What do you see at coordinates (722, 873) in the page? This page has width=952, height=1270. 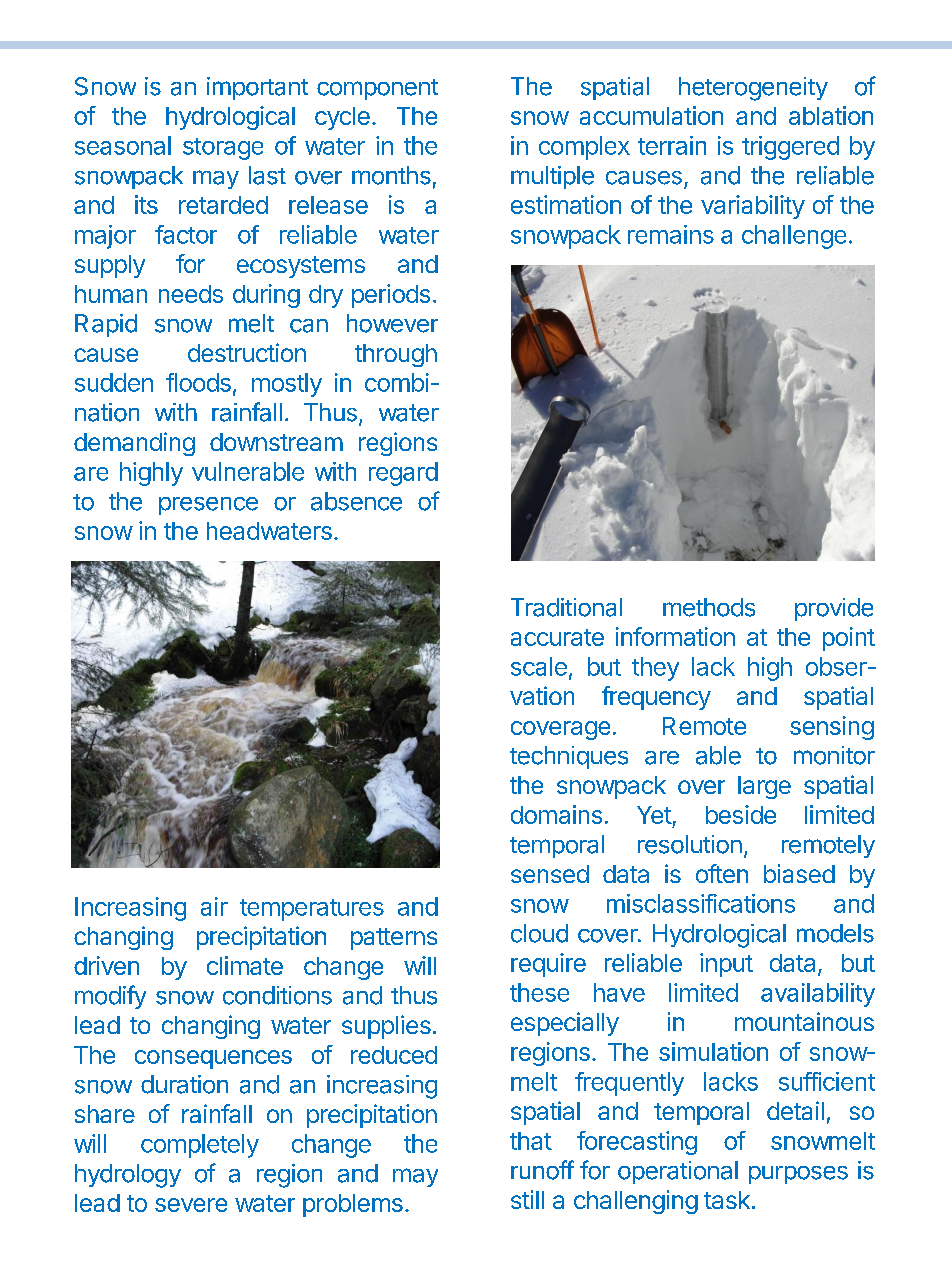 I see `often` at bounding box center [722, 873].
